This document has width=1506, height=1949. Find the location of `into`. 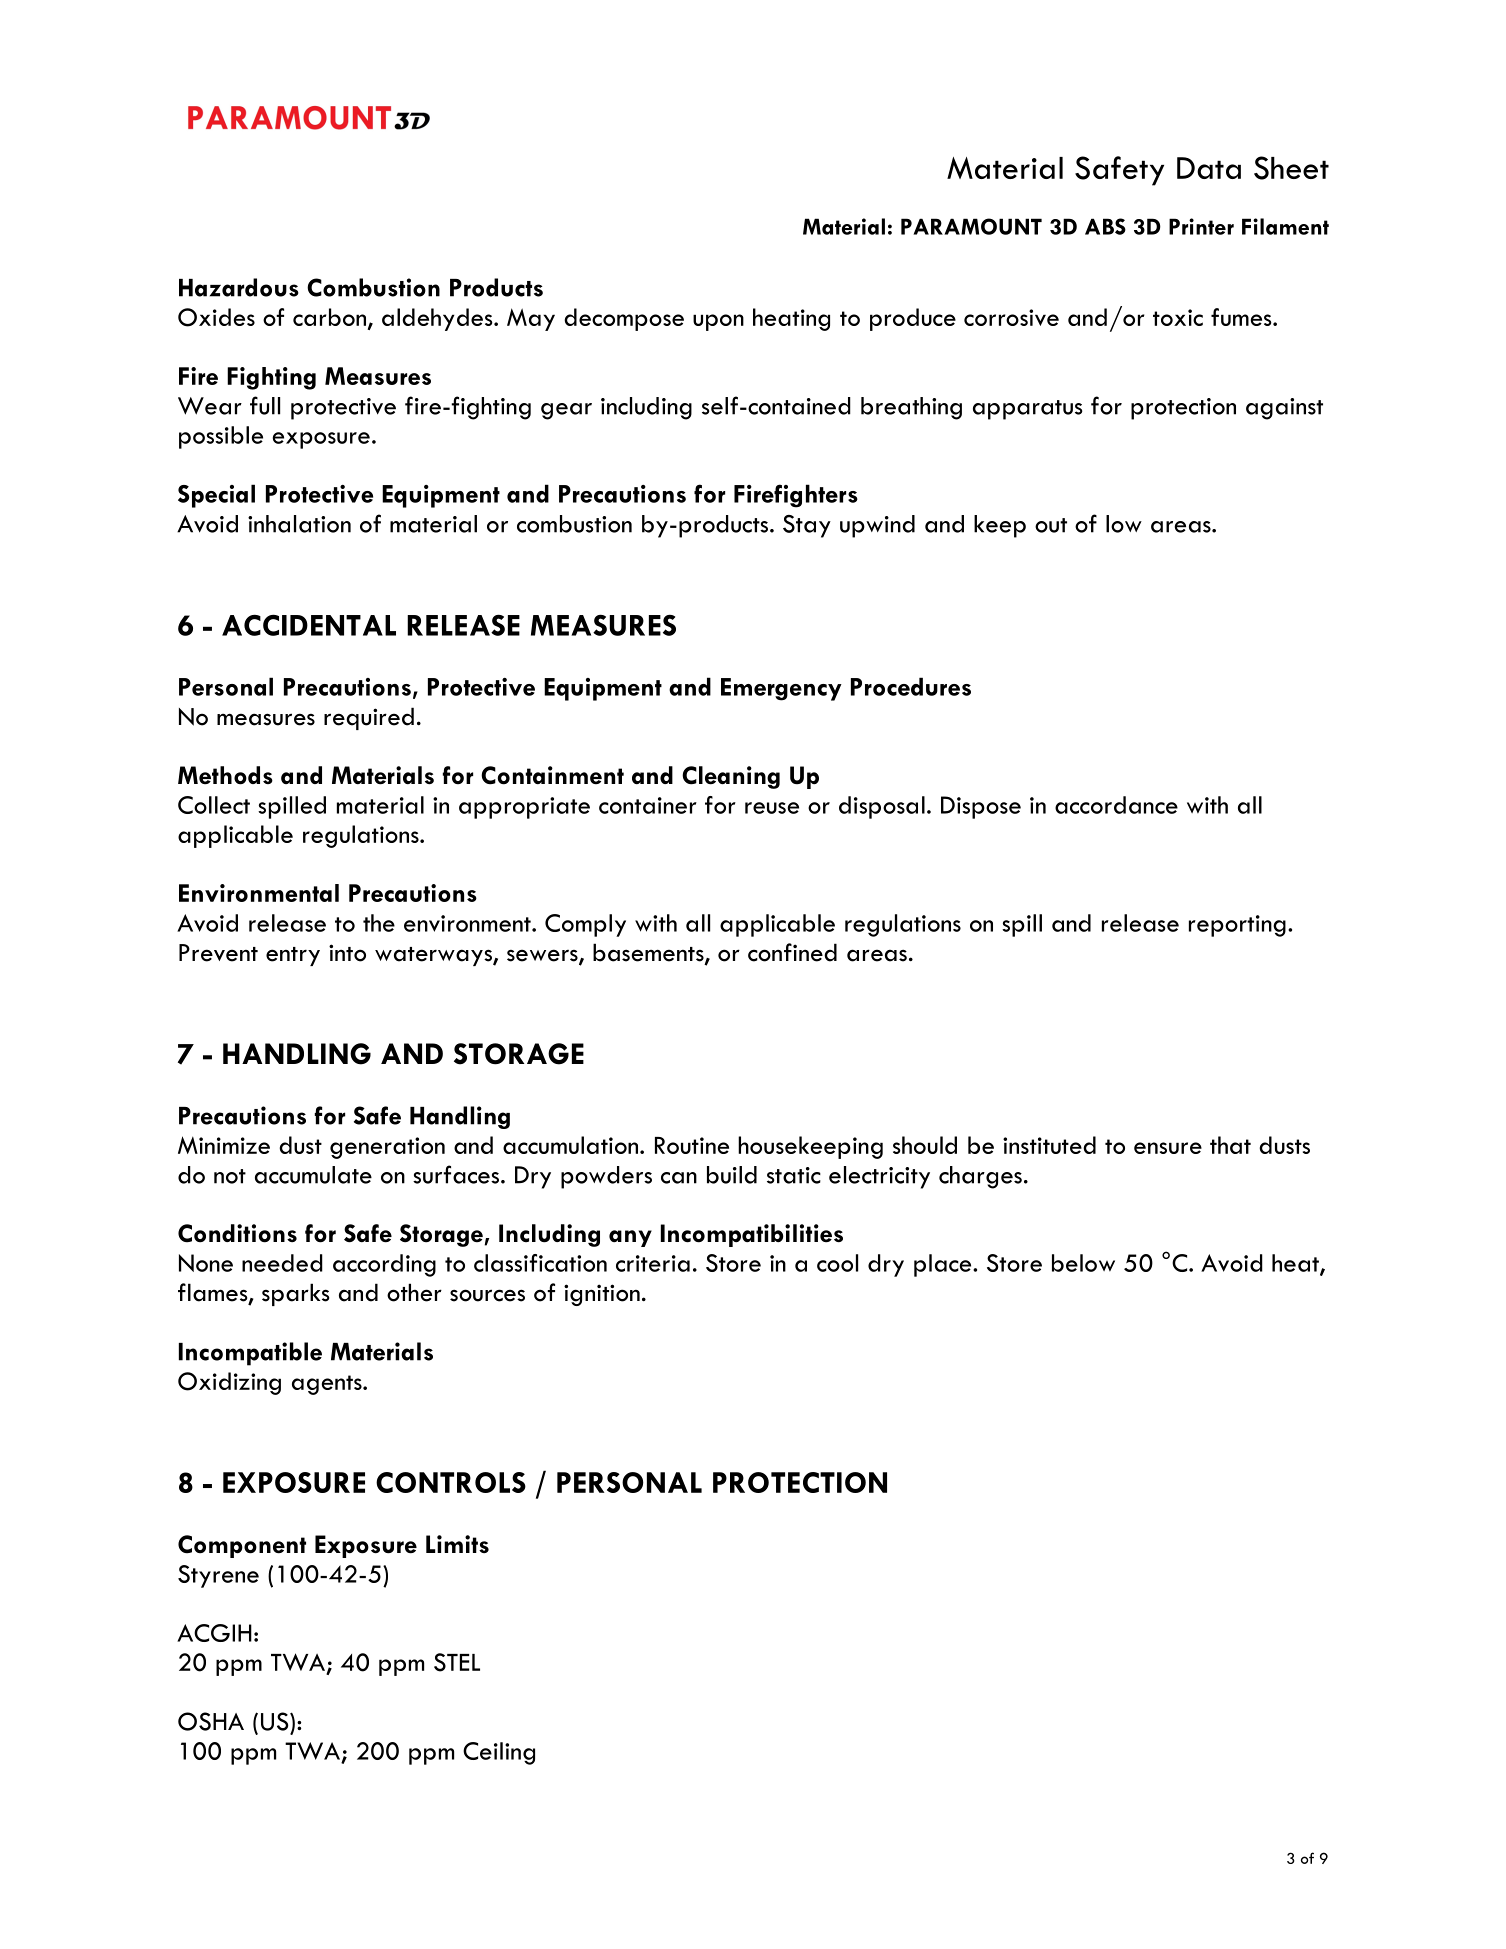

into is located at coordinates (347, 953).
